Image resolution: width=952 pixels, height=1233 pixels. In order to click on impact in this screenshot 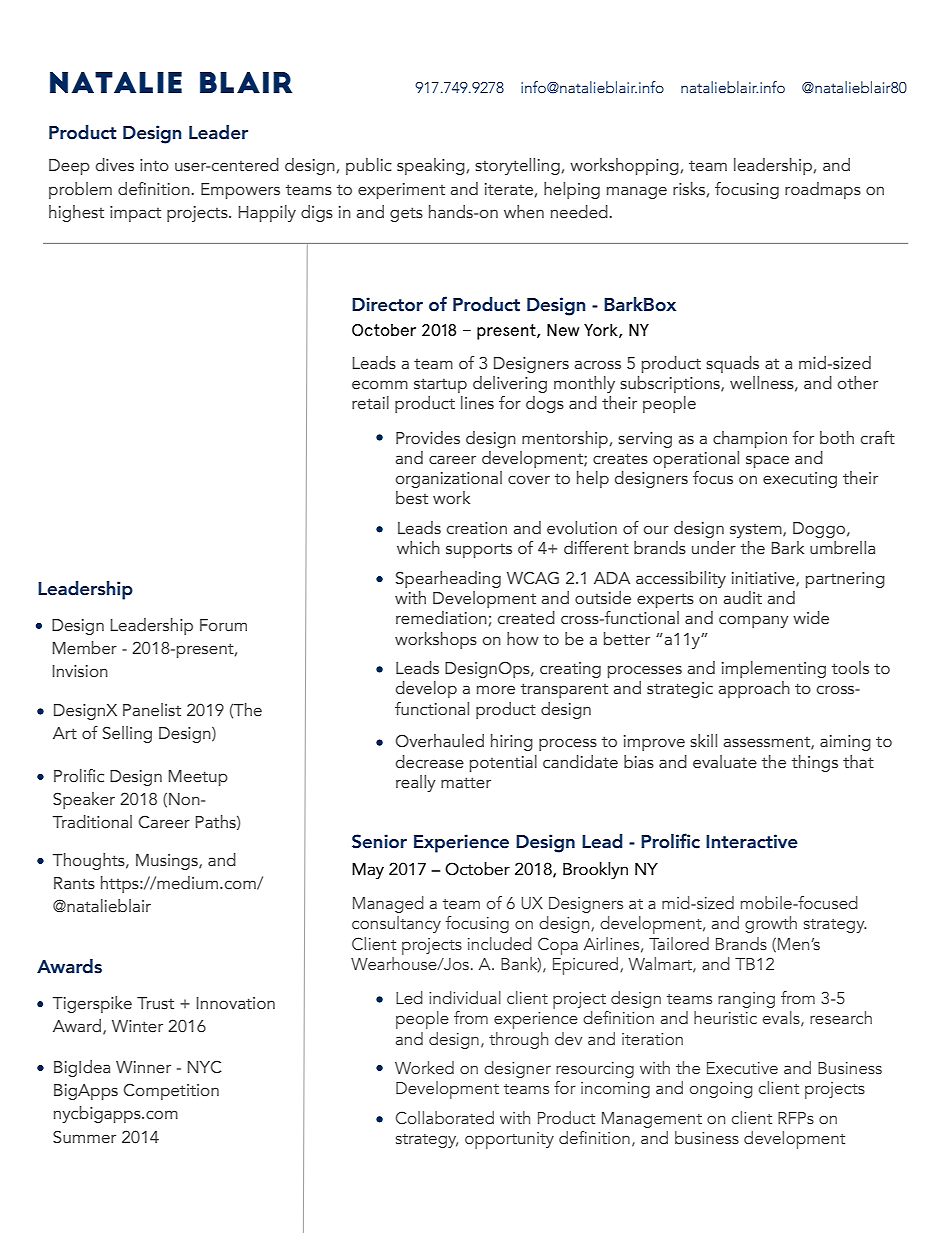, I will do `click(135, 214)`.
